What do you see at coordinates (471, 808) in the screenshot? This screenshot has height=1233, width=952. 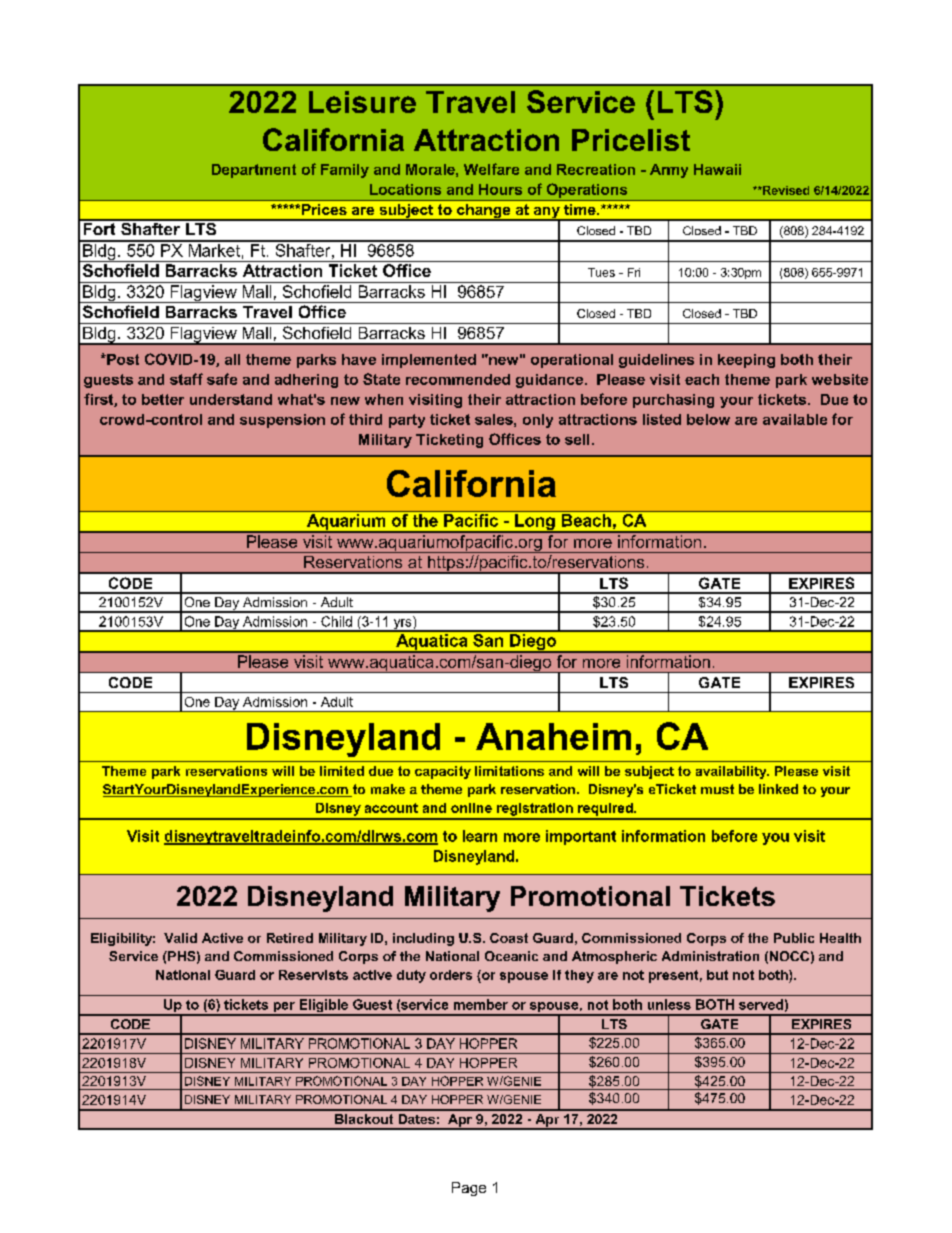 I see `online` at bounding box center [471, 808].
